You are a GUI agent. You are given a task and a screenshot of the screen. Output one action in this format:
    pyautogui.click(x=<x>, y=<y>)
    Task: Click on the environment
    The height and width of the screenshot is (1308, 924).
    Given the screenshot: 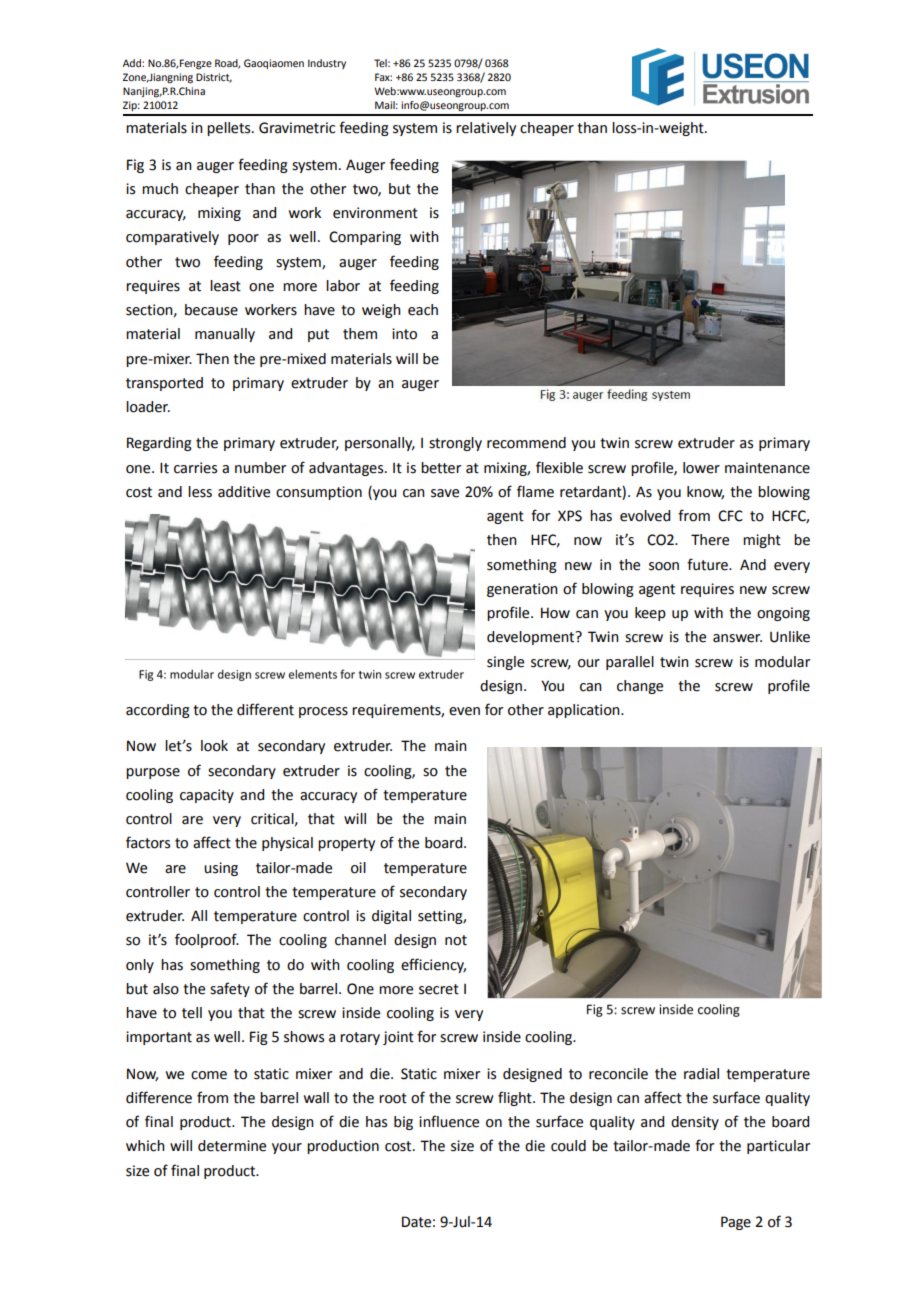 What is the action you would take?
    pyautogui.click(x=375, y=213)
